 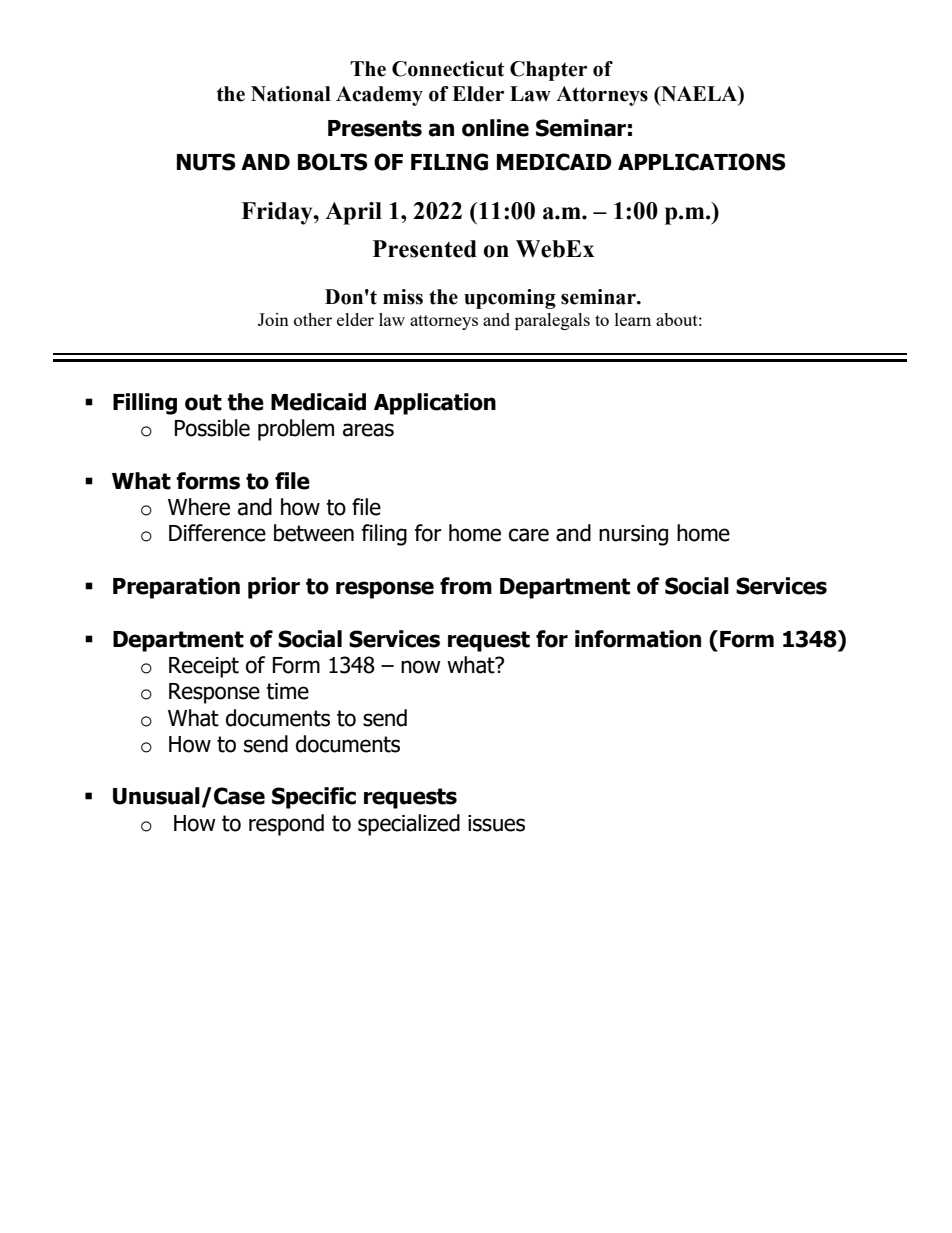 I want to click on care, so click(x=529, y=535).
